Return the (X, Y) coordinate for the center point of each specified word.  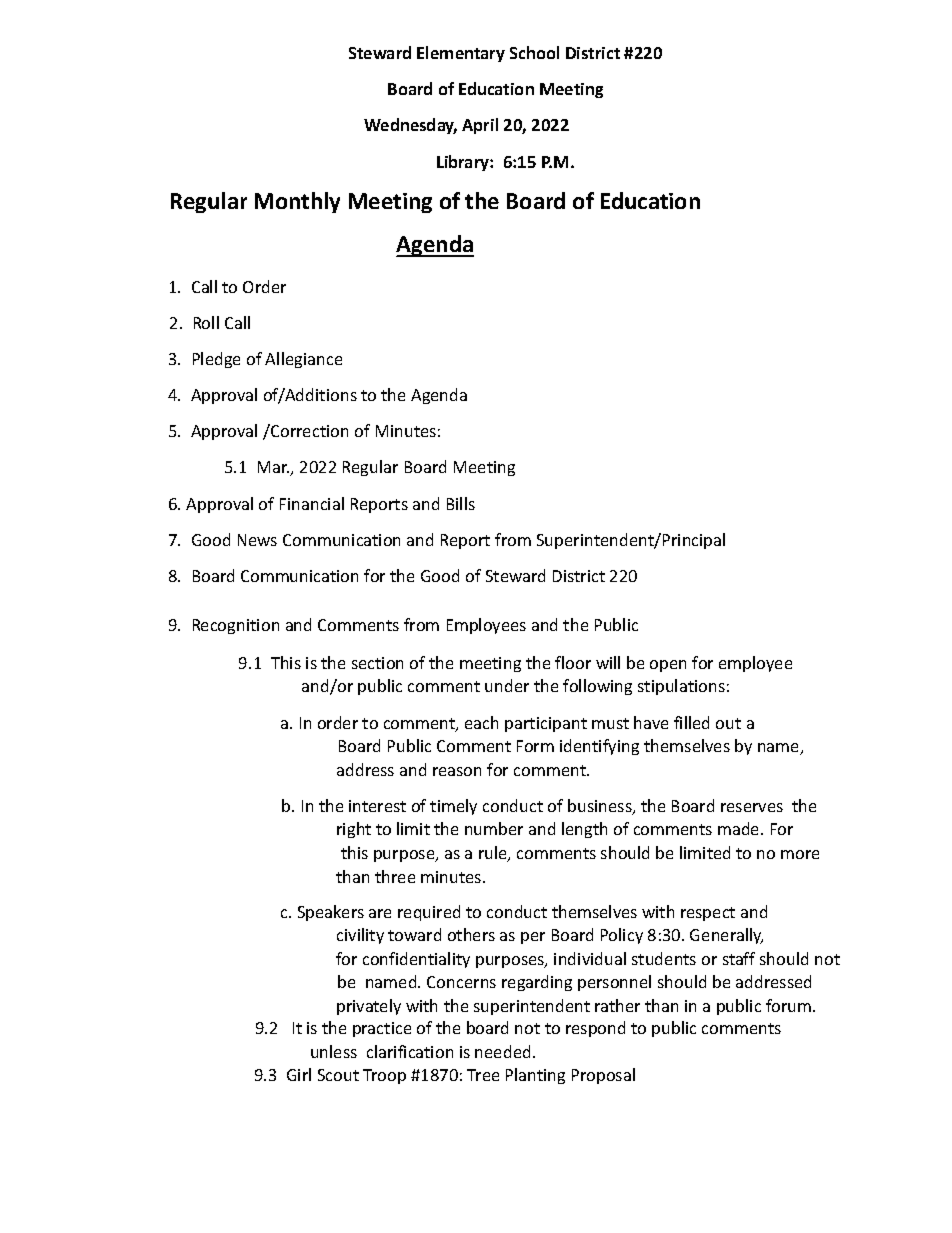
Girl (299, 1074)
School (534, 52)
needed (502, 1051)
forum (790, 1005)
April (480, 126)
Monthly (297, 202)
